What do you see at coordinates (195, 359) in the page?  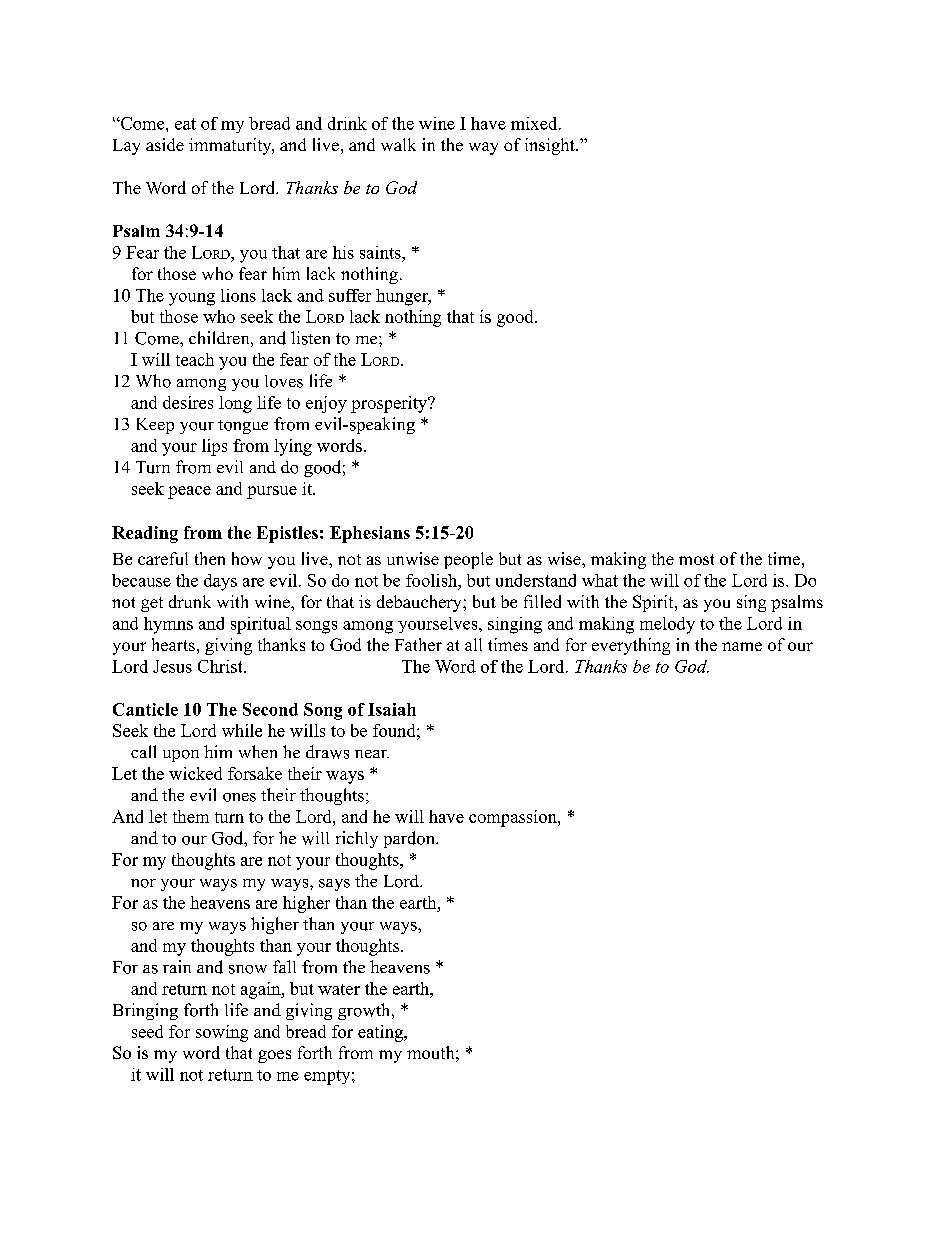 I see `teach` at bounding box center [195, 359].
